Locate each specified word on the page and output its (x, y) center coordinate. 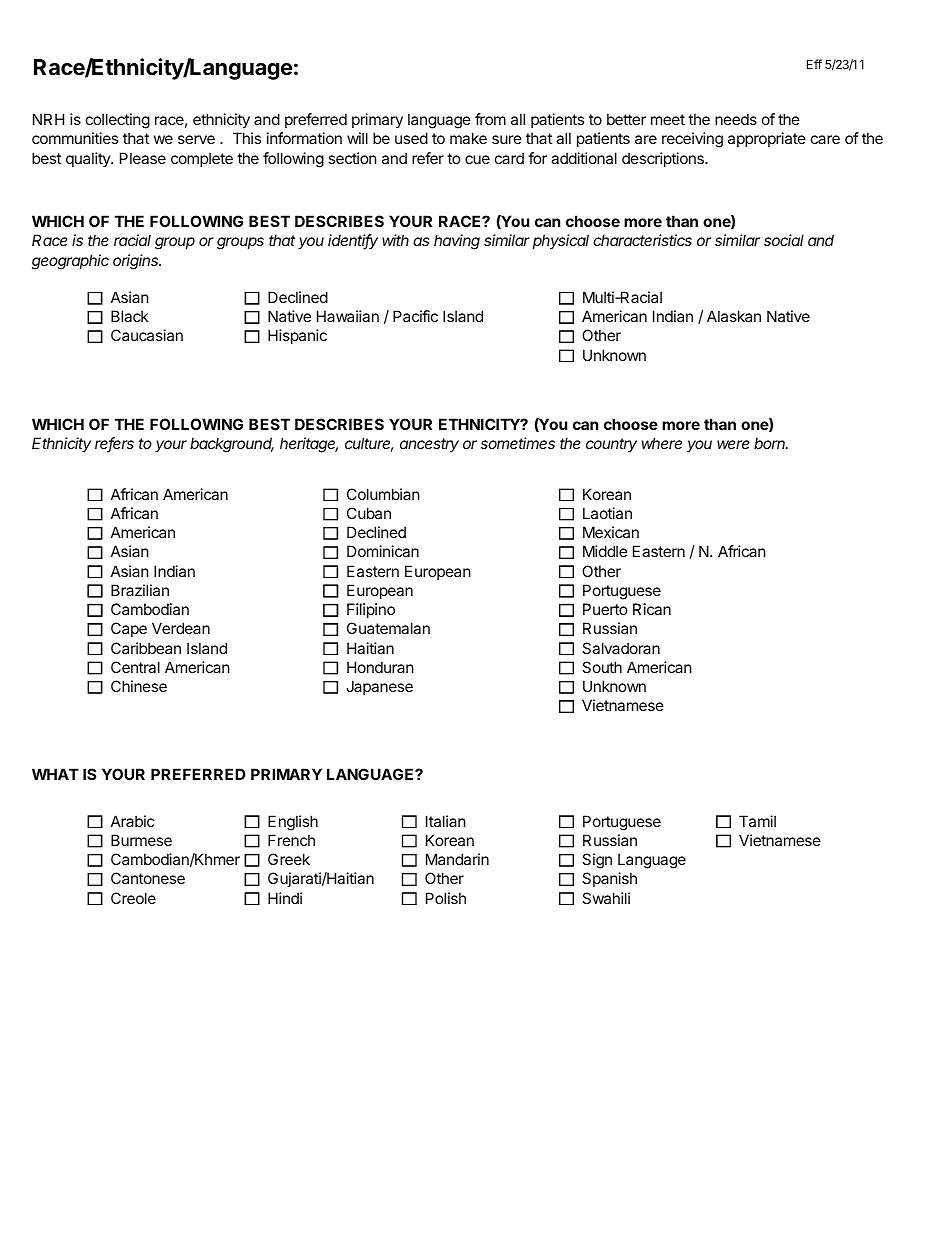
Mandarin (457, 859)
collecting (118, 121)
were (733, 444)
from (490, 119)
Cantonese (148, 878)
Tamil (757, 821)
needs (736, 119)
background (232, 445)
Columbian (383, 494)
